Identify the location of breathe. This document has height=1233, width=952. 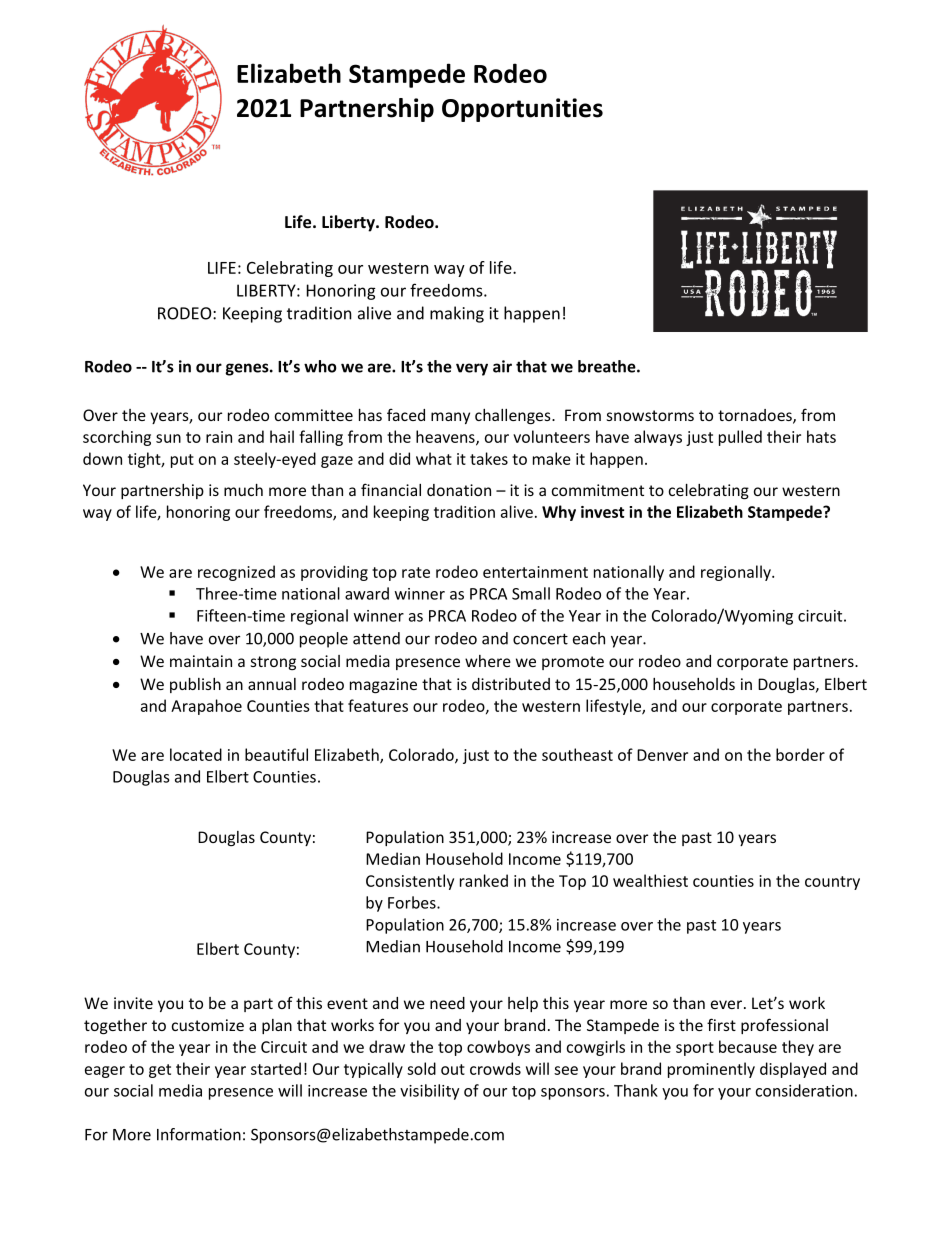
(608, 366).
